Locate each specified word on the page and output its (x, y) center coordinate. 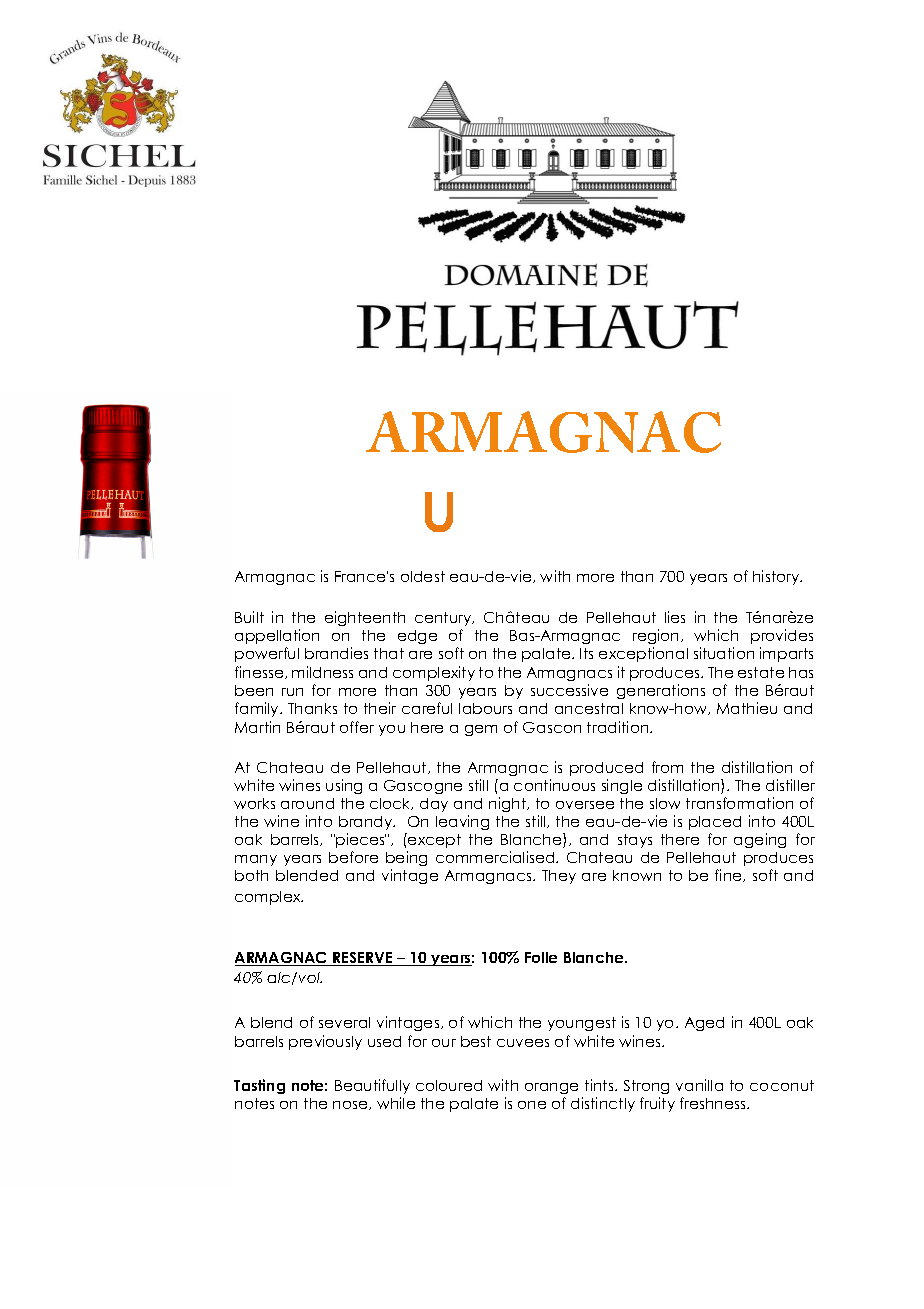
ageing (760, 840)
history (777, 577)
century (444, 619)
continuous (554, 785)
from (667, 767)
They (559, 877)
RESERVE (363, 959)
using (344, 786)
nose (351, 1105)
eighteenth (365, 618)
